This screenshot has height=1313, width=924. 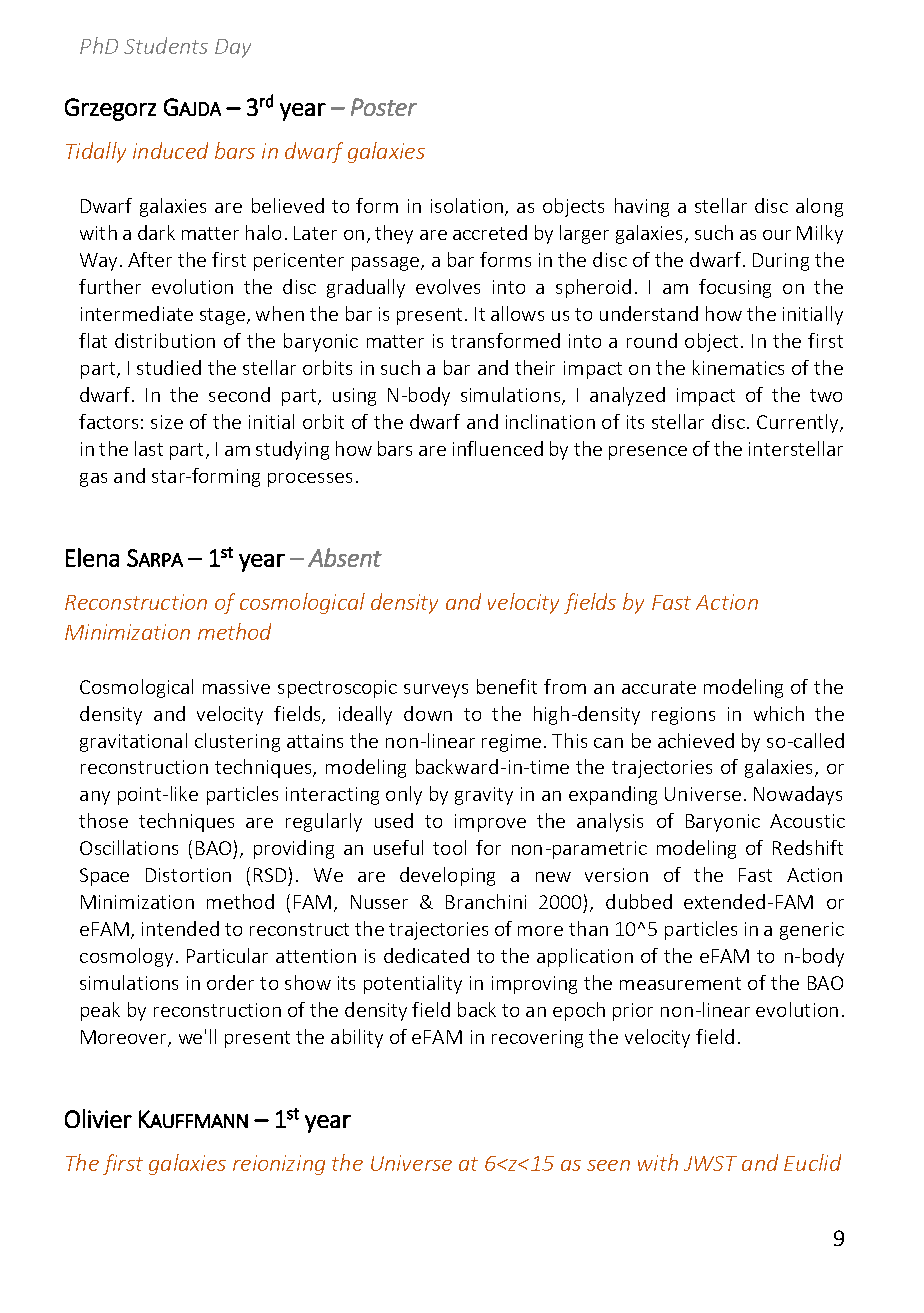 I want to click on Poster, so click(x=384, y=107).
